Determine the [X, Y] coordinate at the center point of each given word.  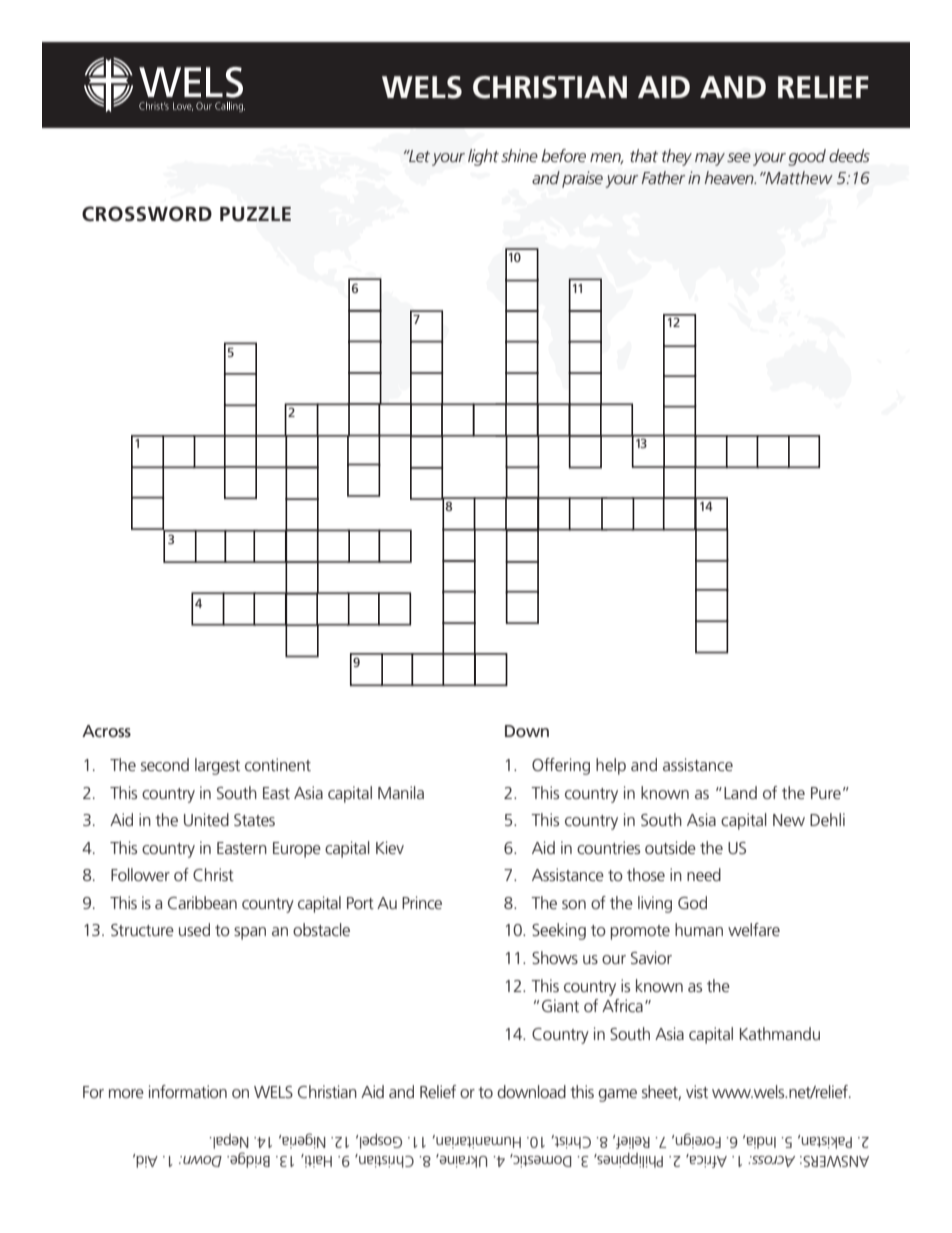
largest [217, 766]
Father [663, 177]
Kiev [390, 847]
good [807, 157]
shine [519, 155]
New [789, 820]
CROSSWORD [147, 214]
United [206, 819]
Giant [560, 1005]
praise [582, 179]
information [188, 1091]
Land [740, 792]
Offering [561, 766]
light [483, 157]
